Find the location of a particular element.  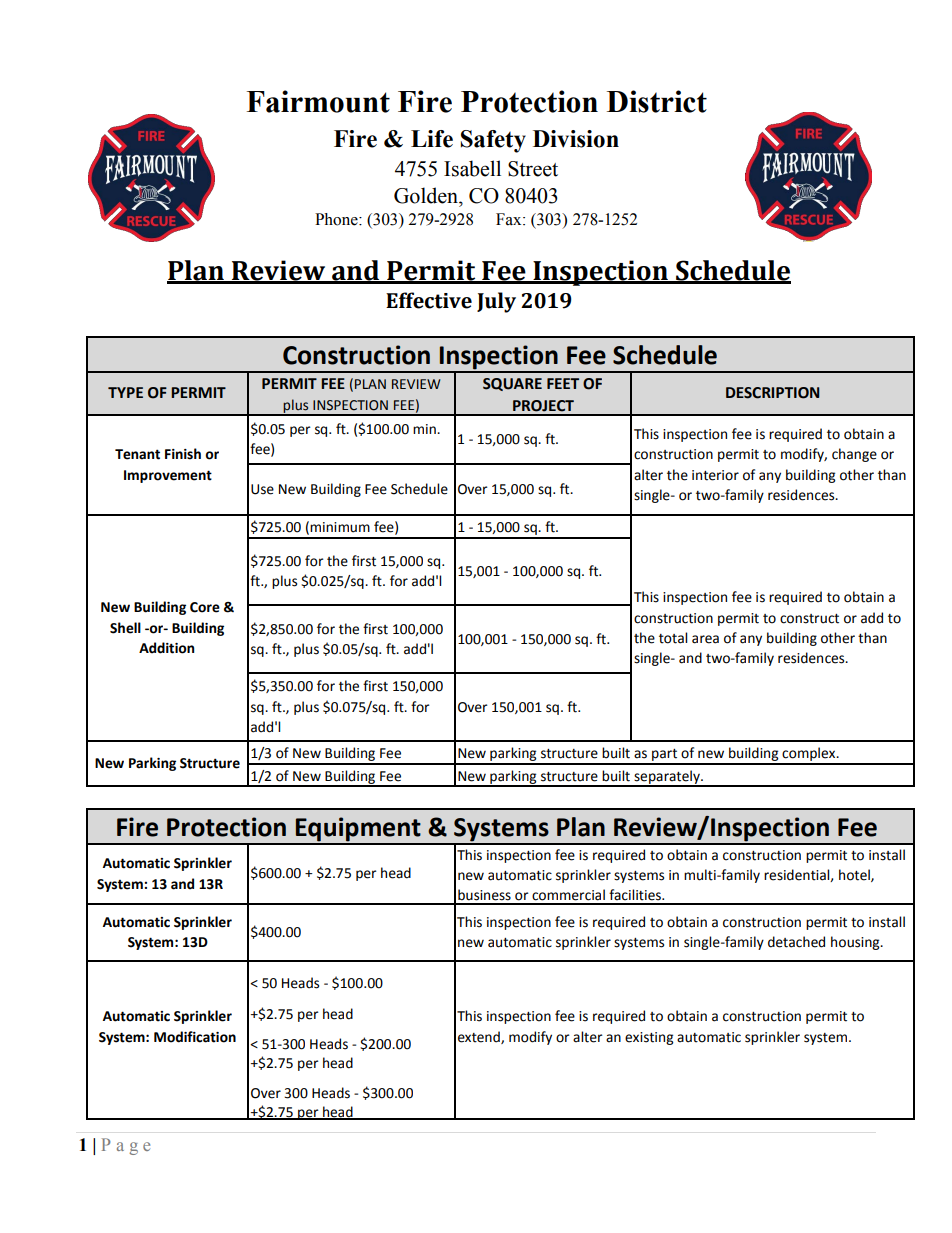

interior is located at coordinates (715, 475).
